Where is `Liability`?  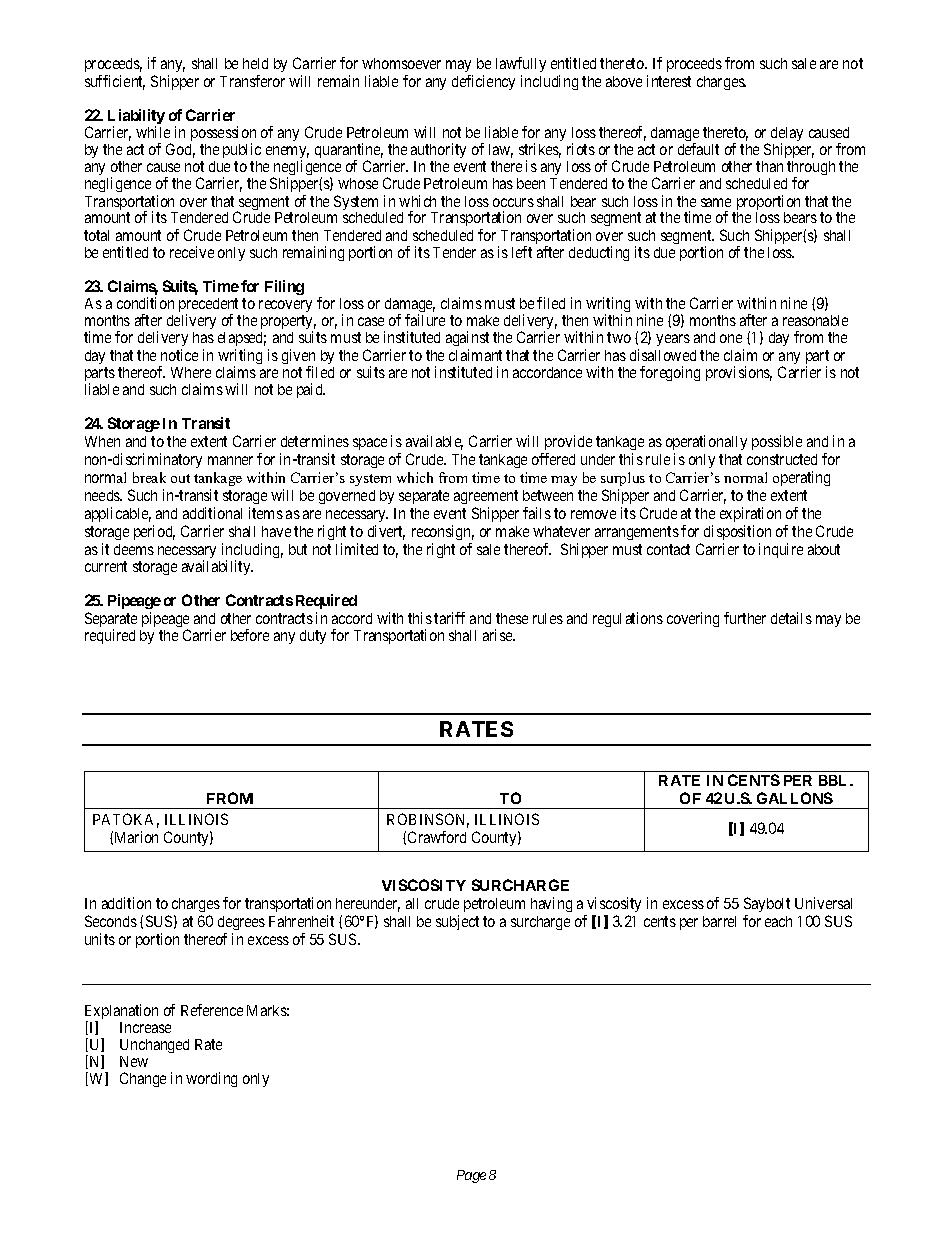
Liability is located at coordinates (136, 118).
